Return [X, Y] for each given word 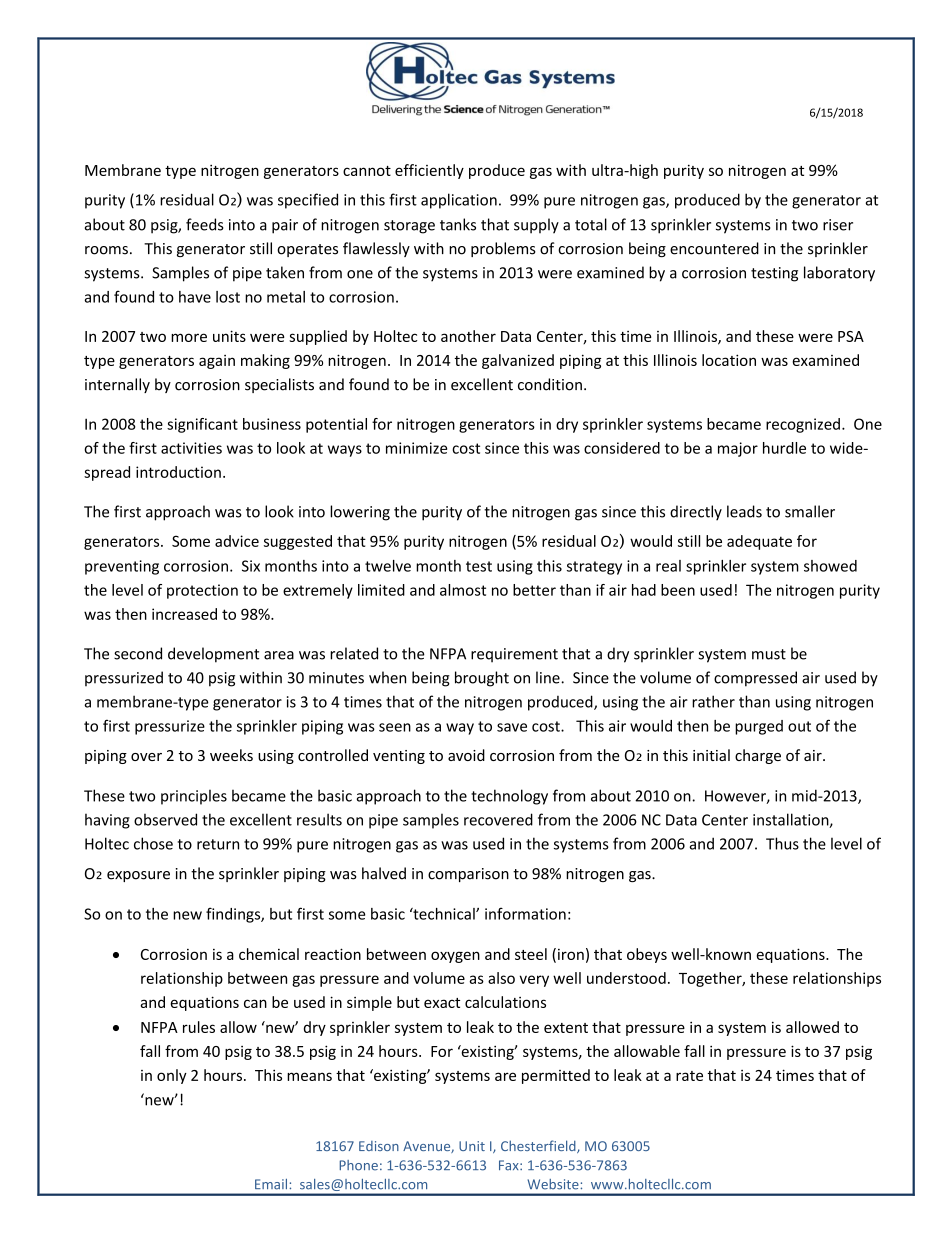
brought [482, 679]
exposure [138, 876]
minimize [416, 448]
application [459, 201]
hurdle [784, 448]
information [525, 913]
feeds [205, 224]
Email [272, 1184]
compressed [755, 679]
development [213, 655]
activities [191, 448]
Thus [782, 843]
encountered [714, 248]
